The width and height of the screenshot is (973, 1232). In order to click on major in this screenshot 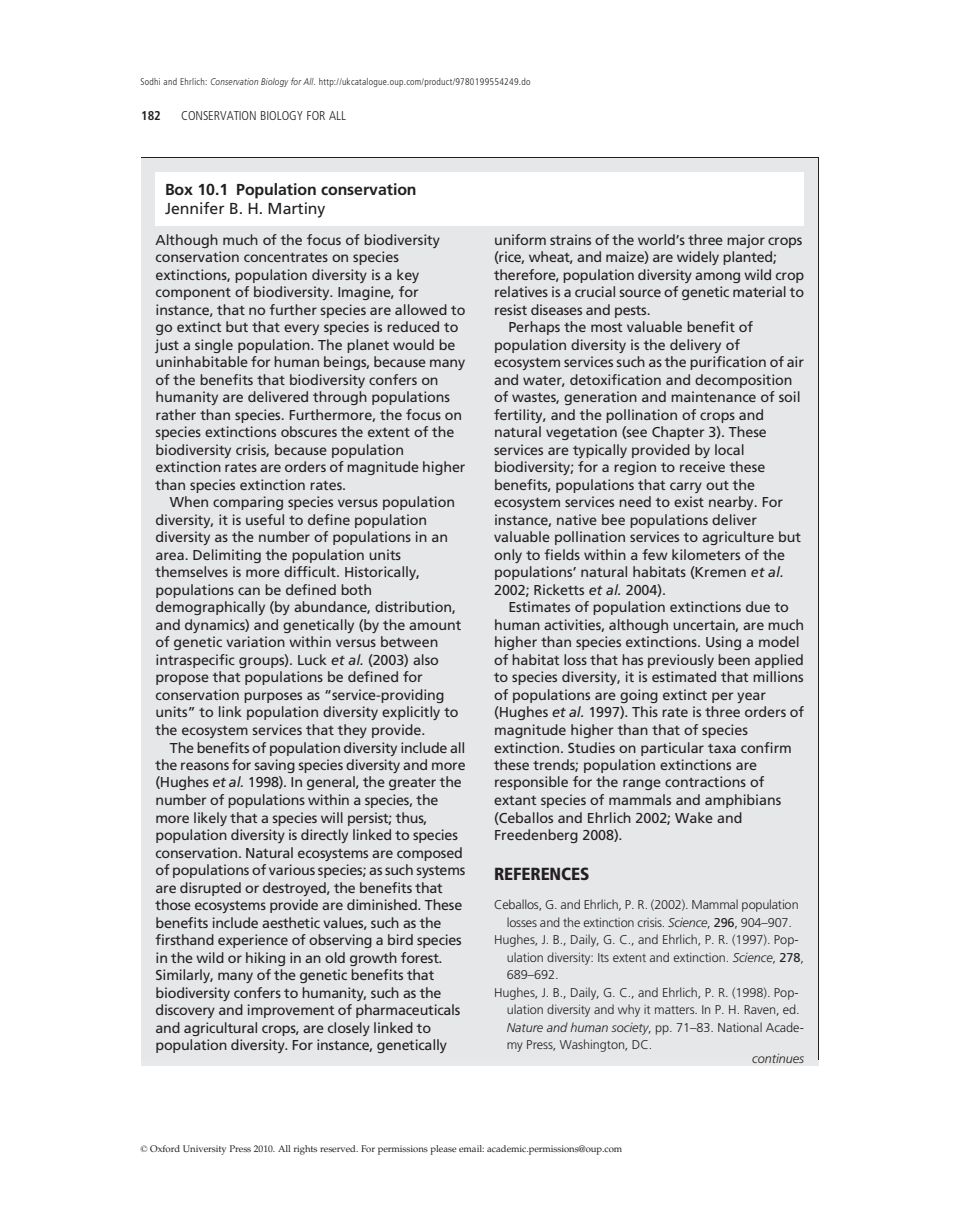, I will do `click(746, 241)`.
